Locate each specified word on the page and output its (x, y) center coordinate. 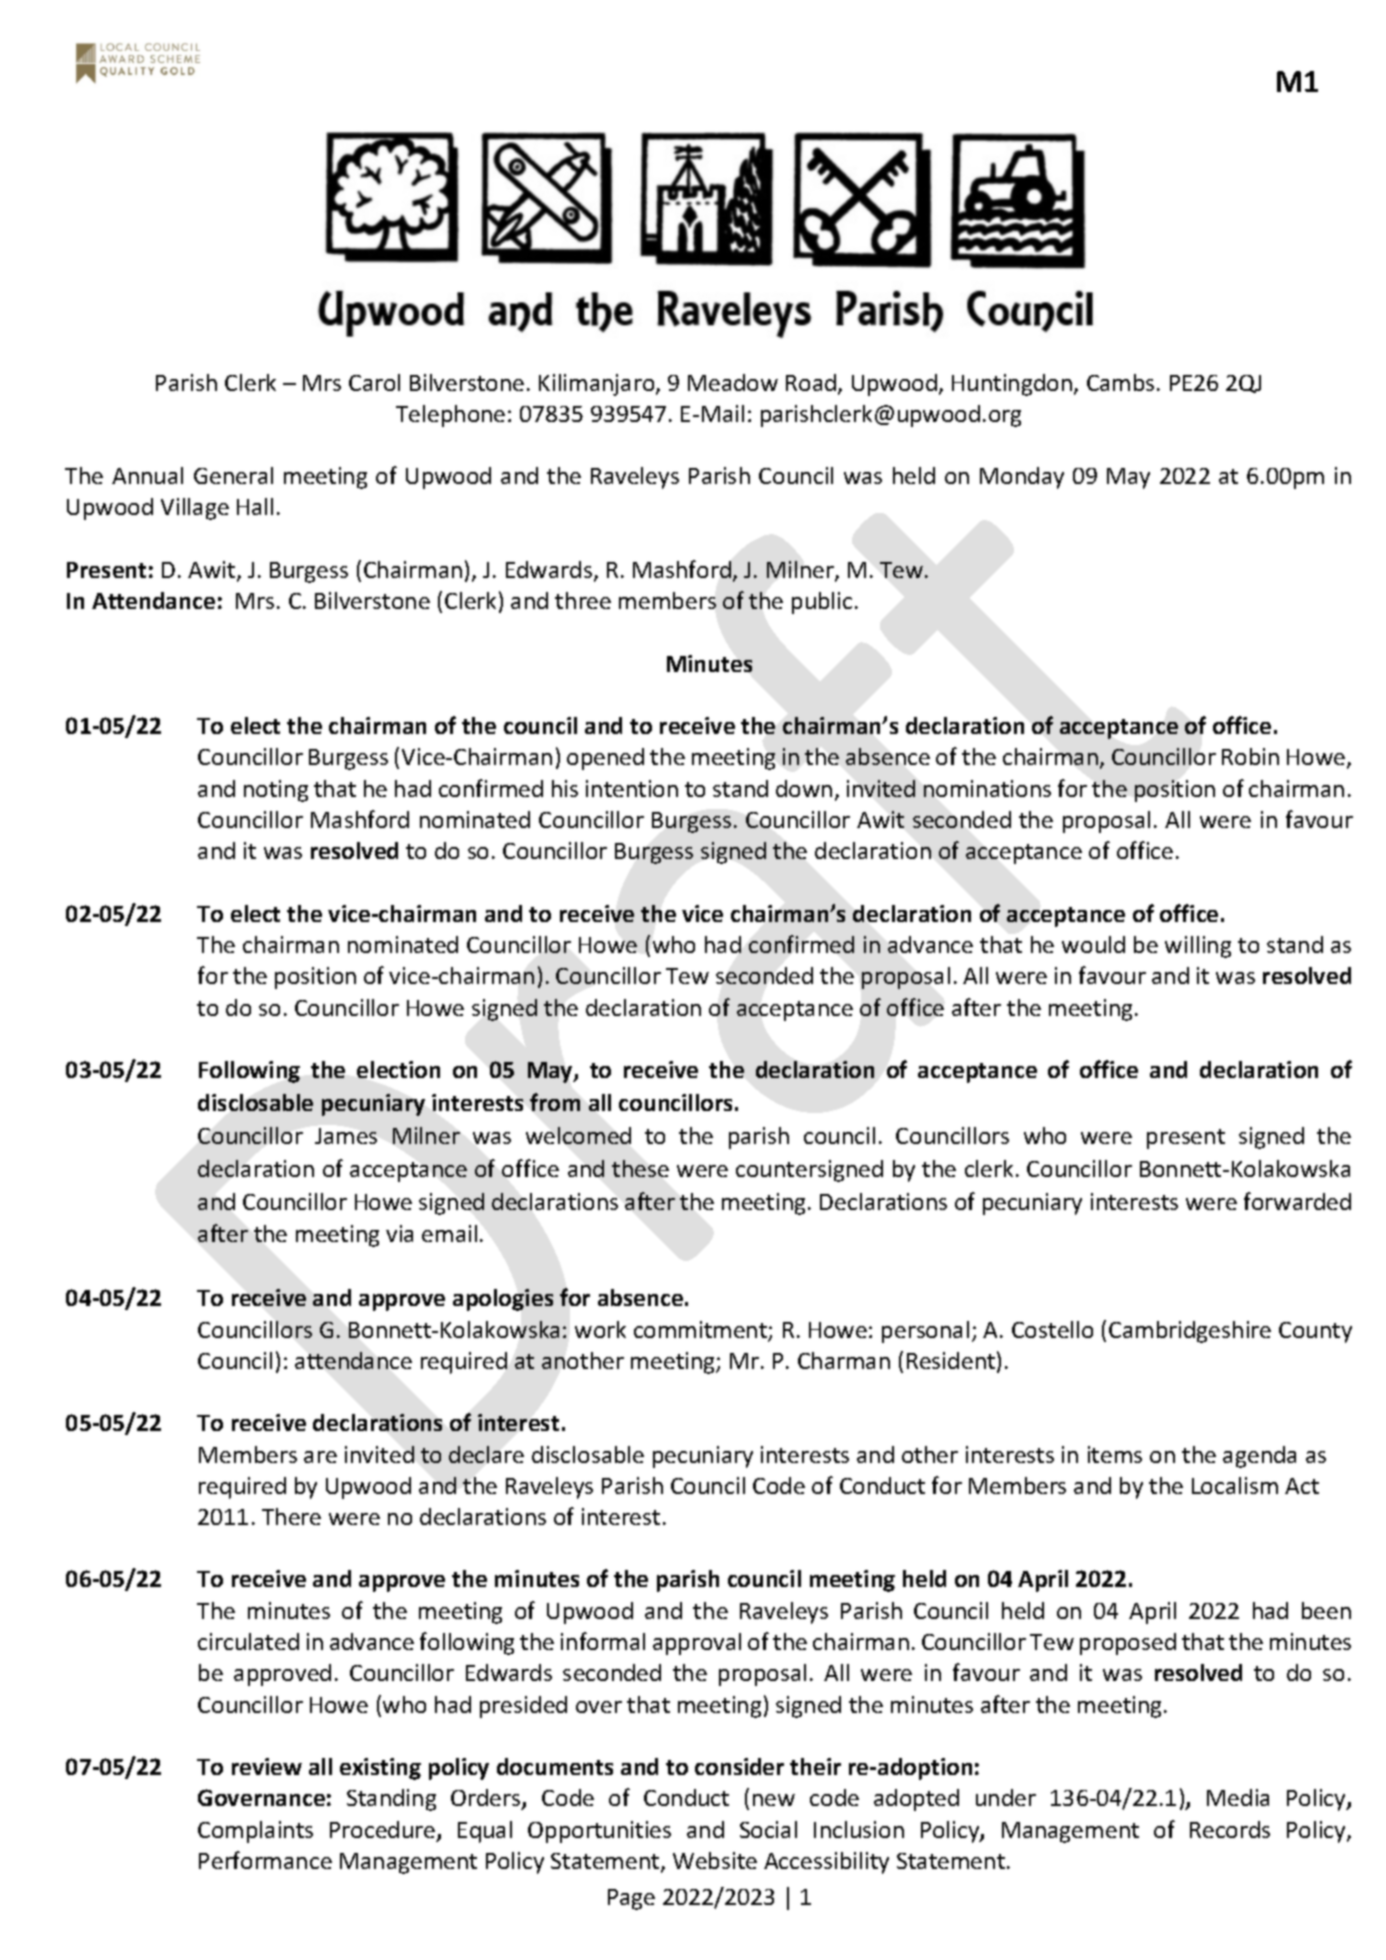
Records (1230, 1829)
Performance (265, 1860)
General (233, 475)
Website (715, 1860)
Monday (1022, 478)
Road (811, 382)
